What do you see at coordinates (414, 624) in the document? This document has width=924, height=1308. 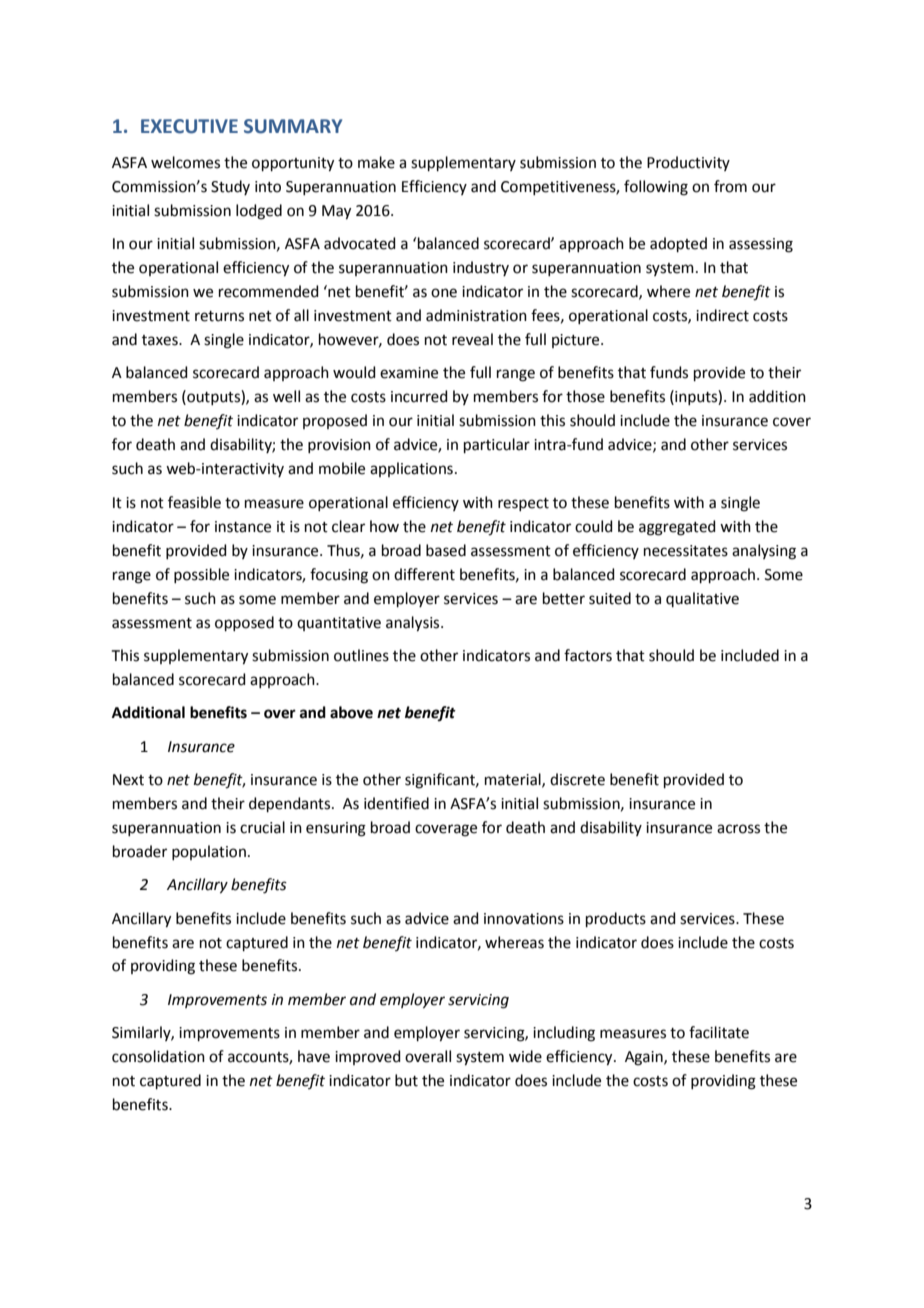 I see `analysis` at bounding box center [414, 624].
